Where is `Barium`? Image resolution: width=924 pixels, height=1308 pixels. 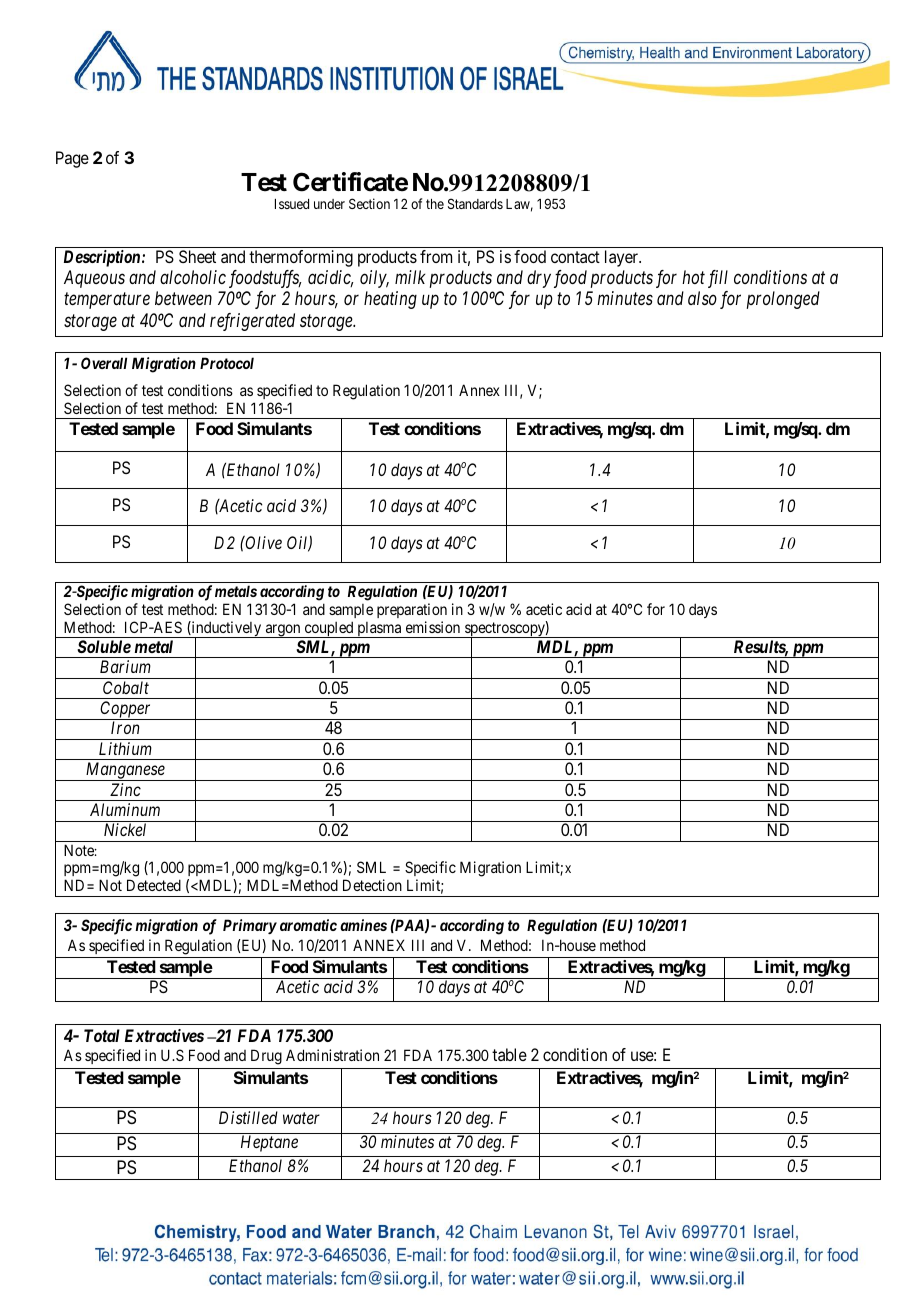
Barium is located at coordinates (125, 666).
